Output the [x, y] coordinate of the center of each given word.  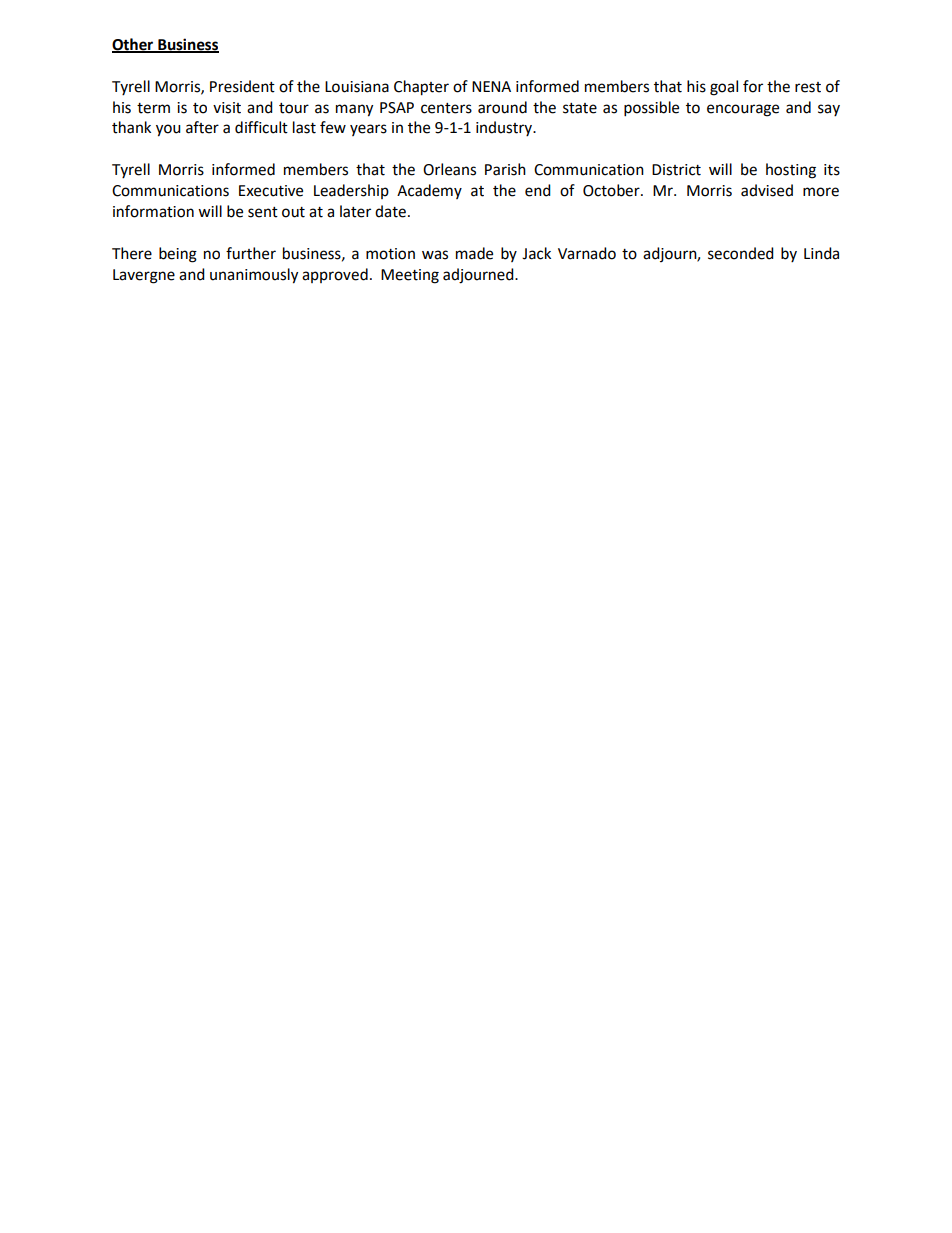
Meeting [410, 276]
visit [227, 108]
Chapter [421, 88]
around [502, 107]
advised [767, 190]
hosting [791, 171]
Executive [271, 191]
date [390, 211]
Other [134, 45]
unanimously [254, 276]
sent [263, 212]
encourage [743, 110]
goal [724, 88]
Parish [505, 169]
